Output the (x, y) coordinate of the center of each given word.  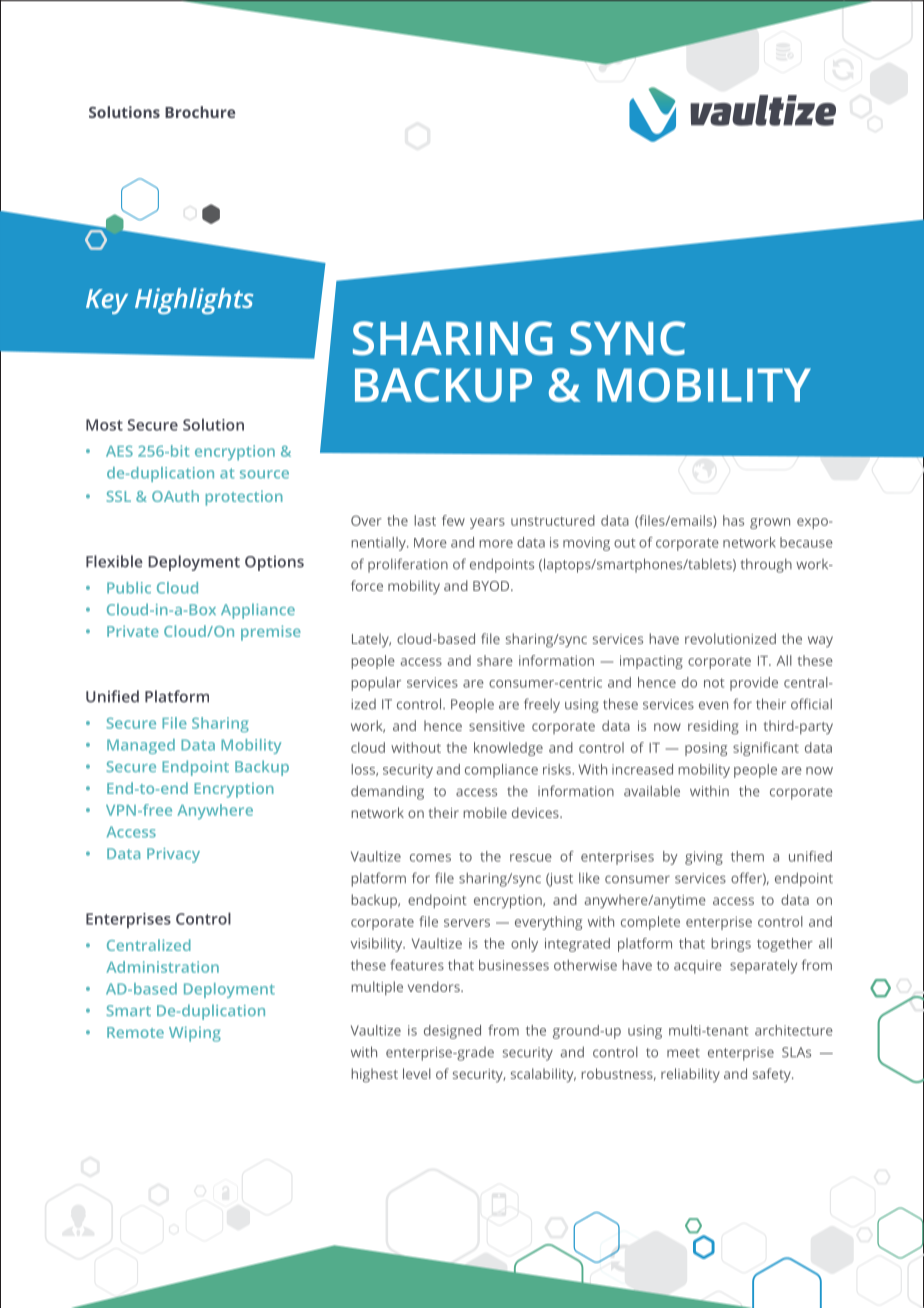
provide (754, 684)
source (264, 474)
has (733, 520)
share (495, 660)
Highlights (194, 301)
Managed (141, 746)
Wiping (195, 1034)
